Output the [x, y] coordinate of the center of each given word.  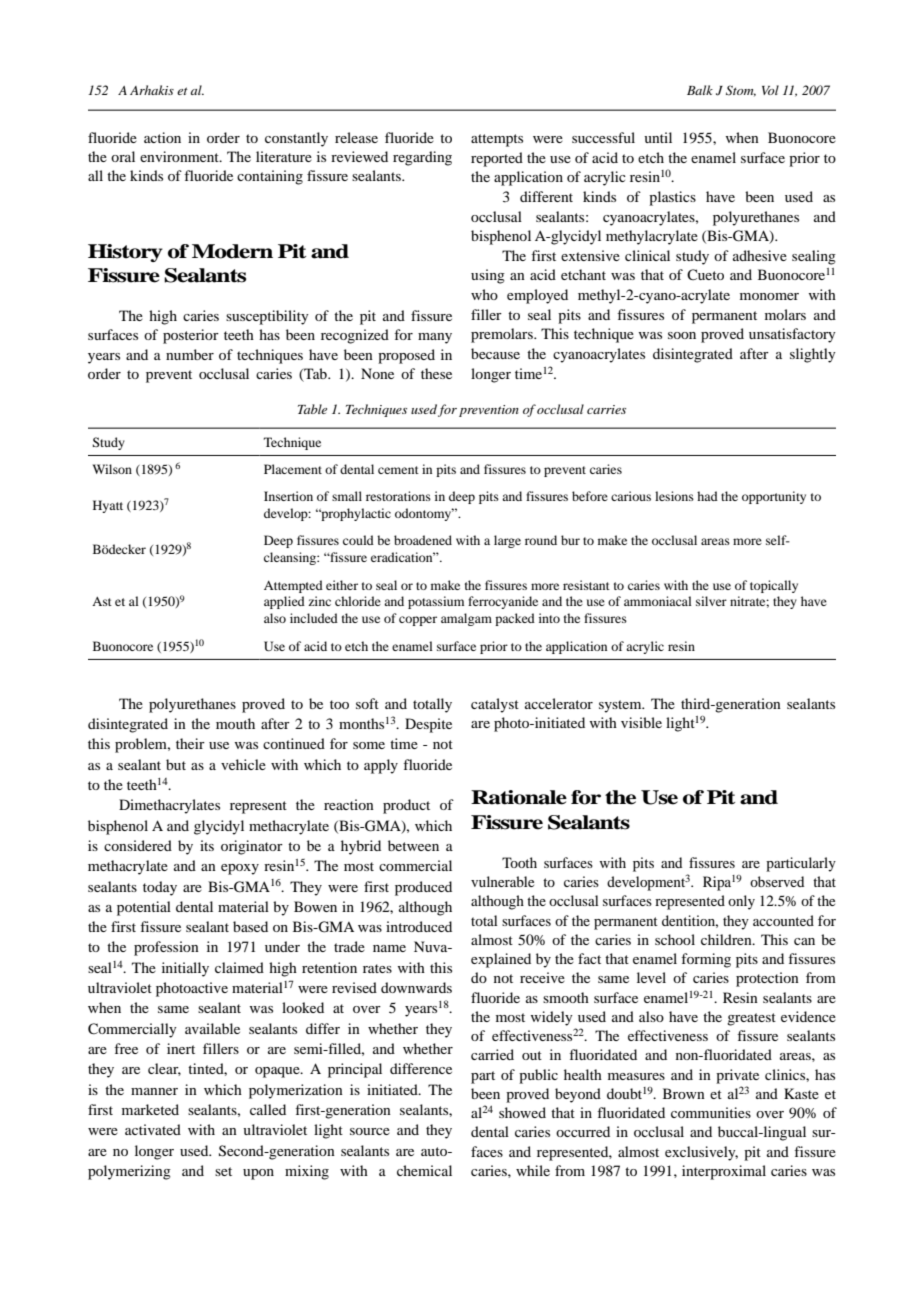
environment [180, 156]
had [707, 496]
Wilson [112, 469]
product [406, 806]
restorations [398, 496]
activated [153, 1129]
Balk [700, 90]
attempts [497, 140]
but [176, 764]
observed [777, 881]
